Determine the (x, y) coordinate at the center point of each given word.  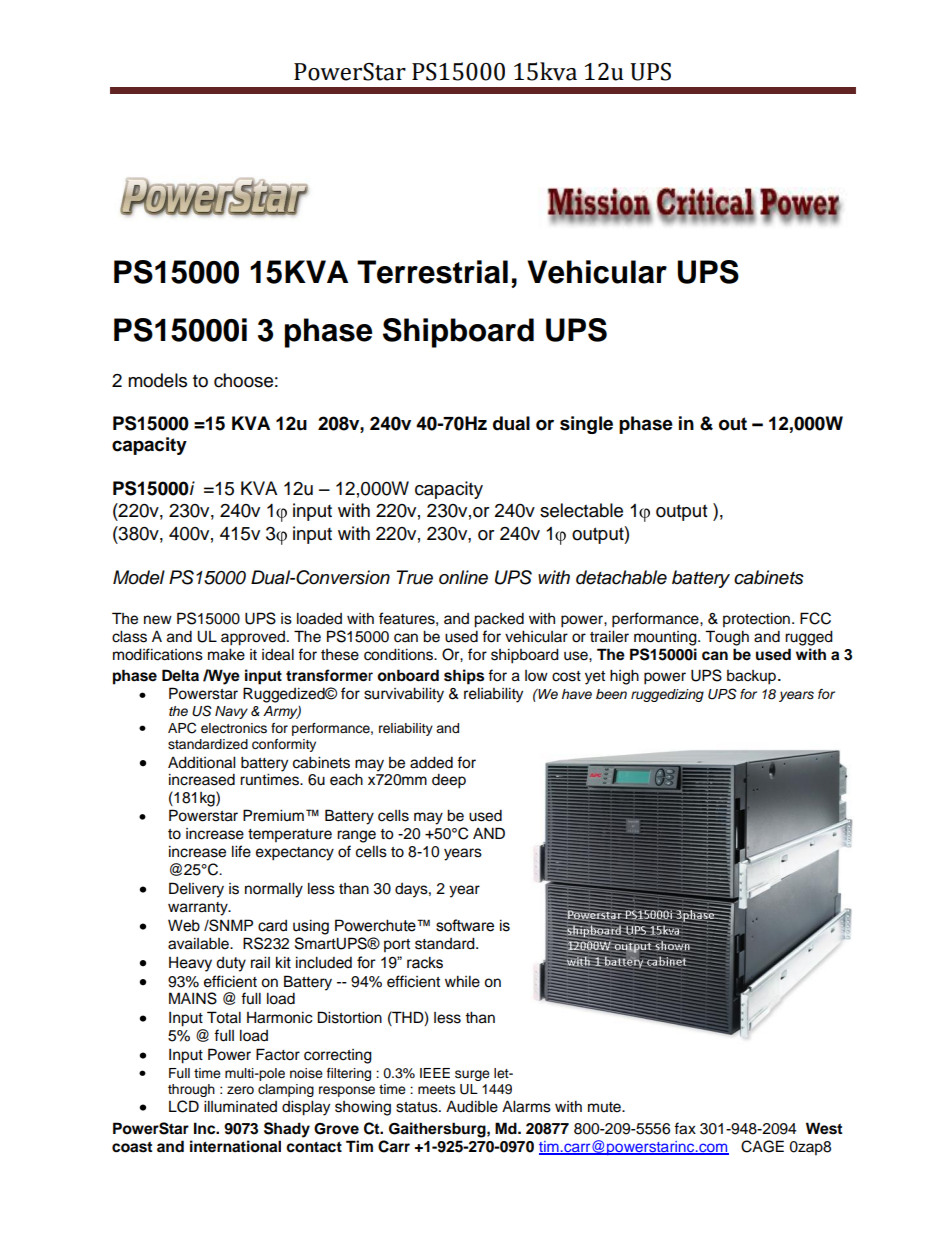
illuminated (240, 1106)
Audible (472, 1106)
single (586, 425)
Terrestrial (432, 272)
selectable (581, 510)
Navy (231, 712)
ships (464, 677)
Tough (727, 638)
